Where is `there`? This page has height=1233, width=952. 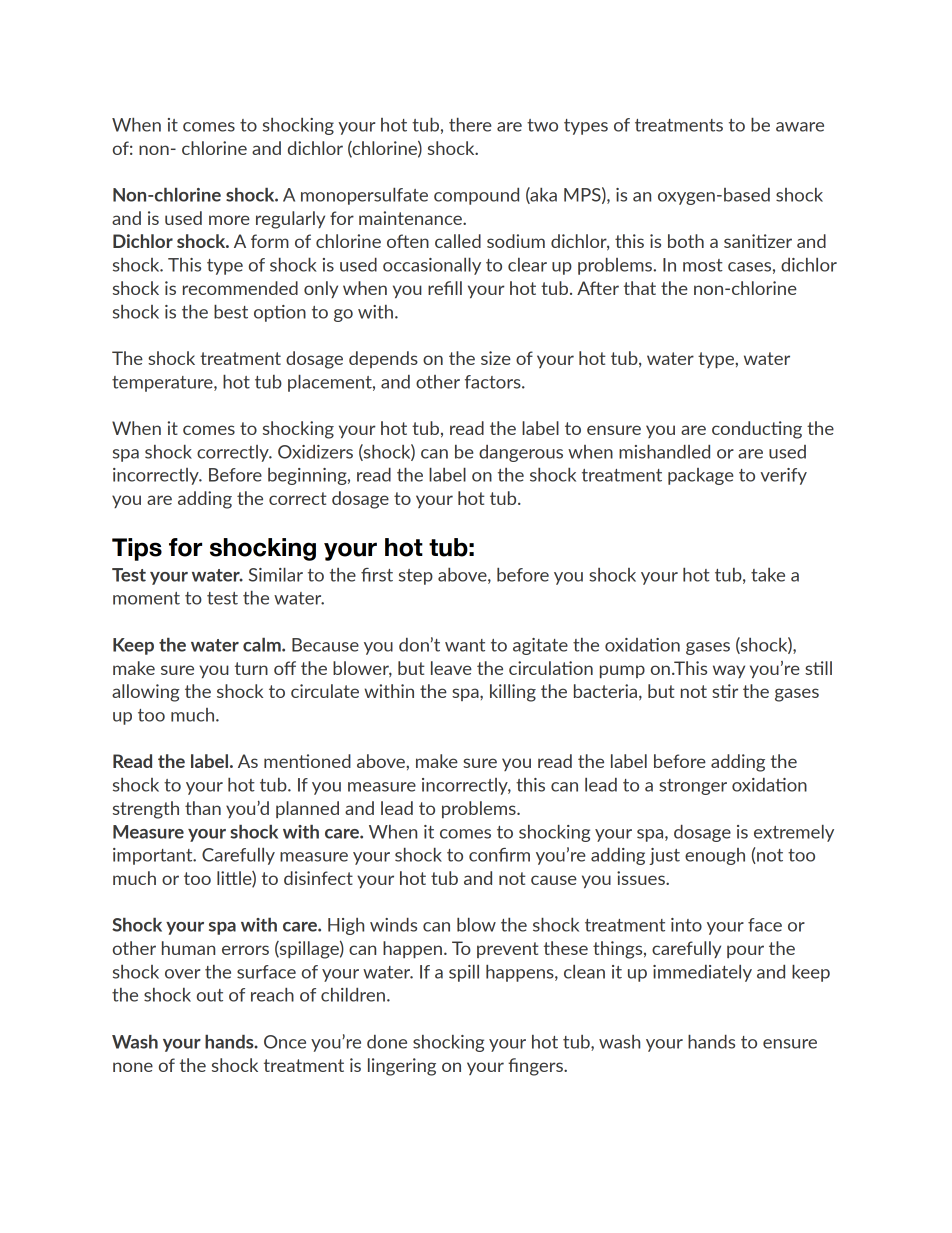
there is located at coordinates (470, 125).
